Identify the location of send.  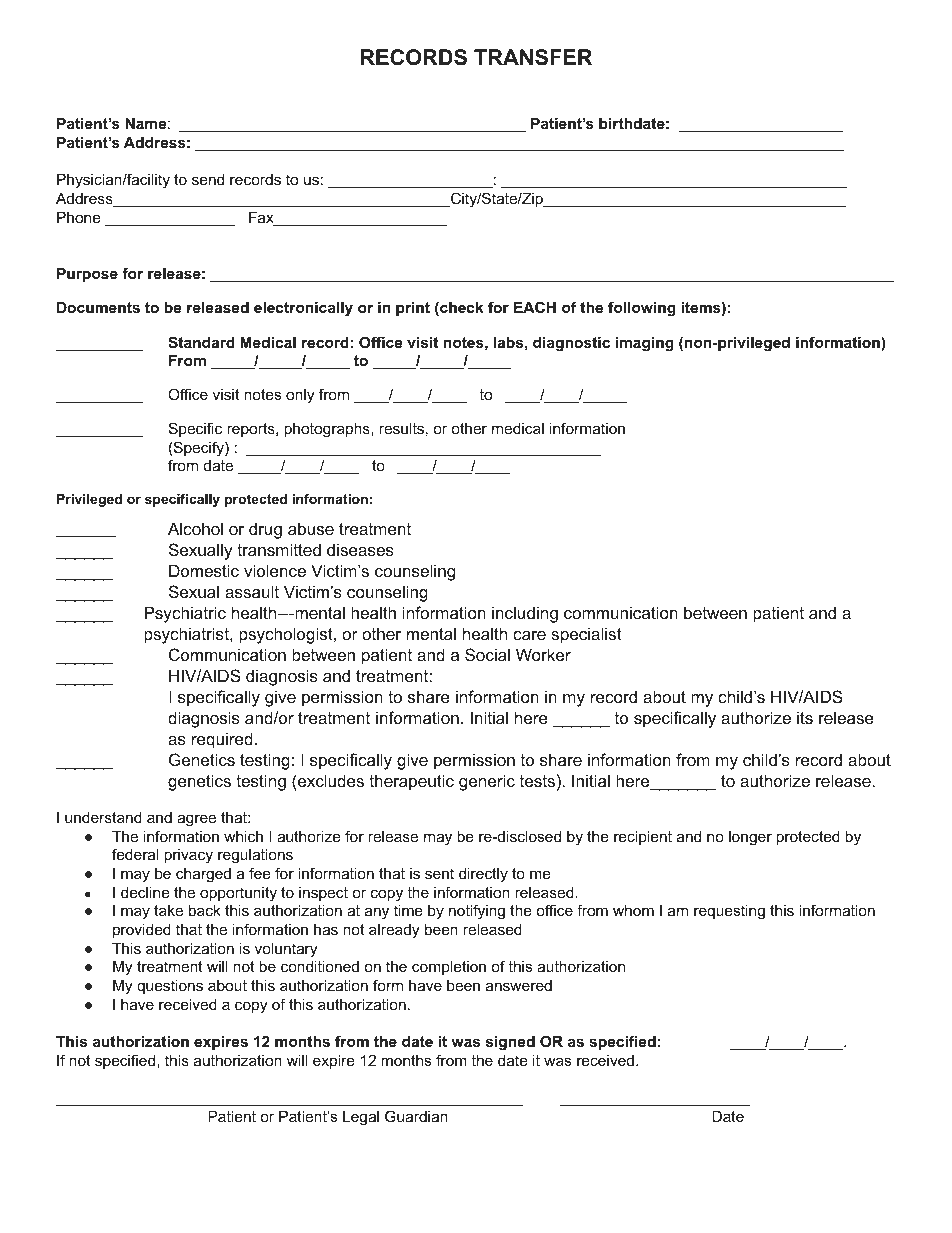
(208, 179).
